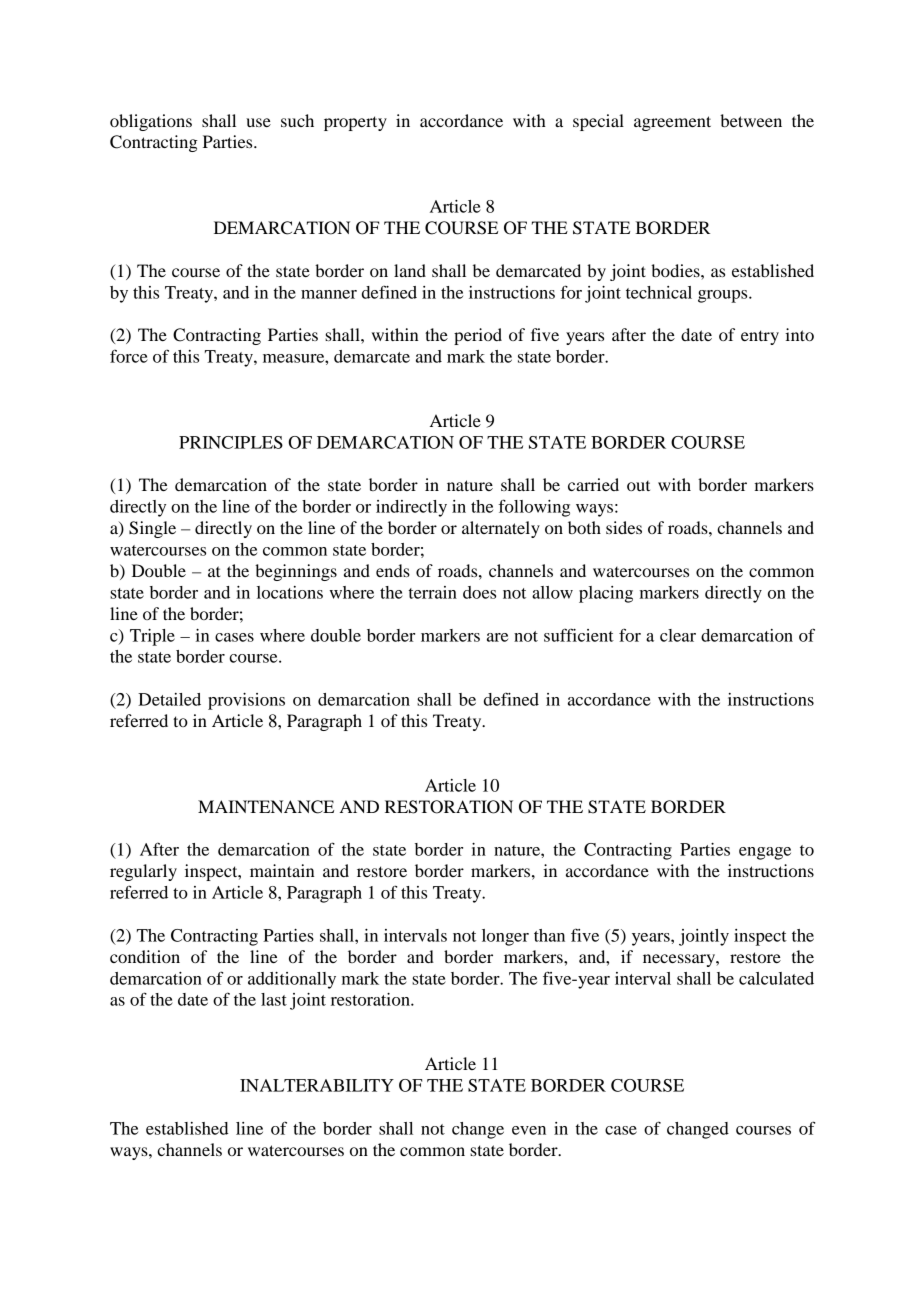  I want to click on between, so click(751, 120).
